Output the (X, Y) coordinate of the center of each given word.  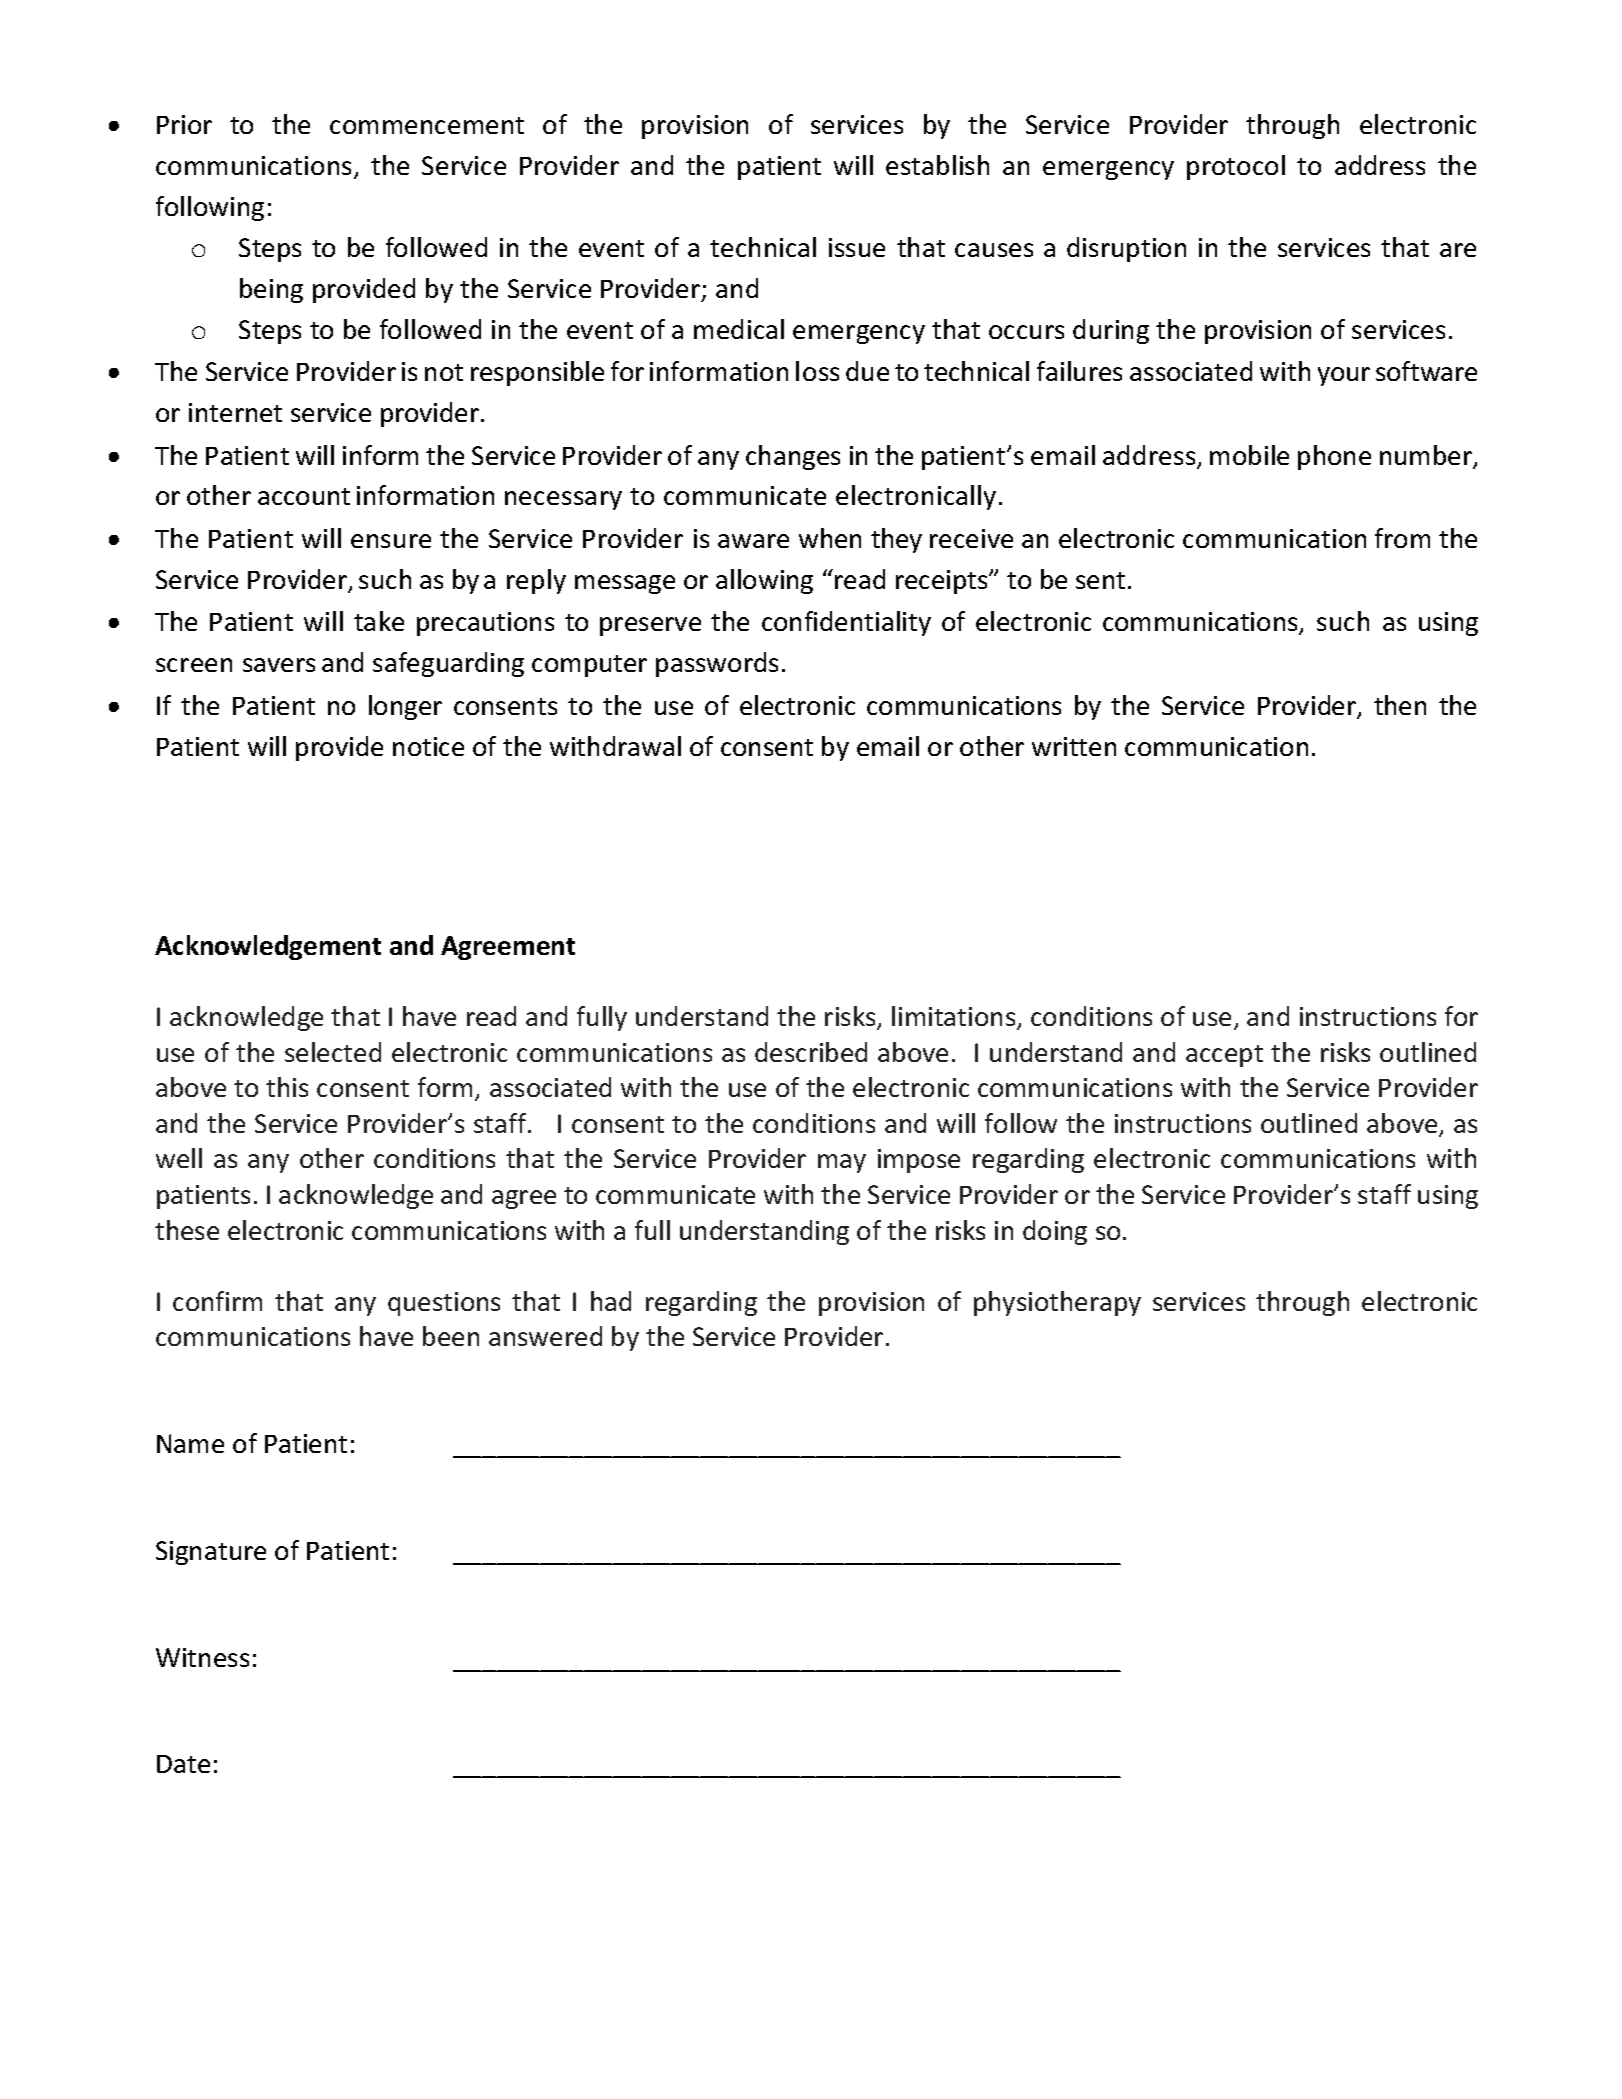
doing (1055, 1232)
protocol (1236, 167)
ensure (391, 541)
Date (183, 1764)
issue (857, 247)
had (611, 1301)
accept (1224, 1056)
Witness (202, 1657)
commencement (427, 125)
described (811, 1052)
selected (333, 1052)
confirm (217, 1301)
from (1402, 538)
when (830, 538)
